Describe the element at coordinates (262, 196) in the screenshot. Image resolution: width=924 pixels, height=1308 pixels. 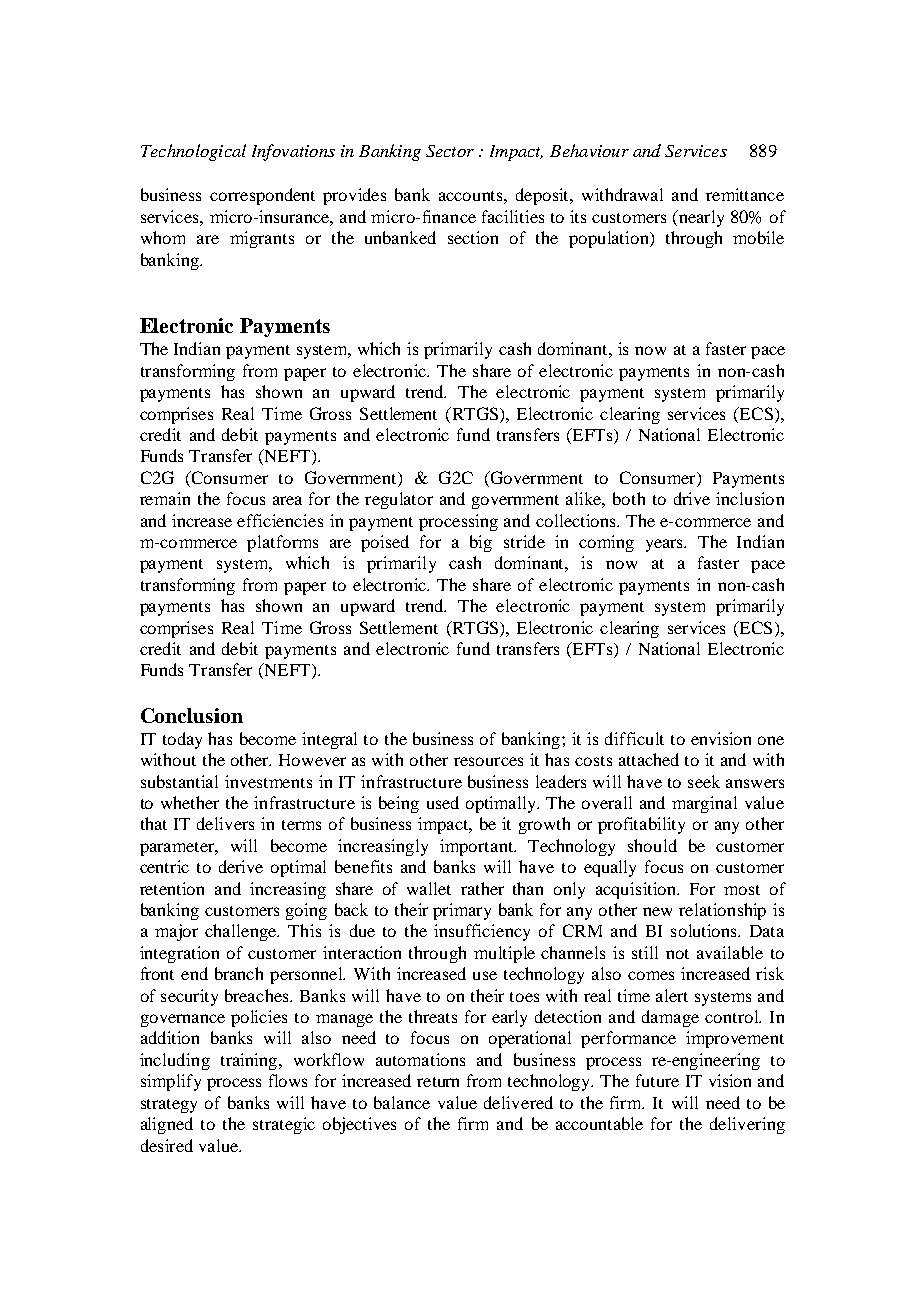
I see `correspondent` at that location.
